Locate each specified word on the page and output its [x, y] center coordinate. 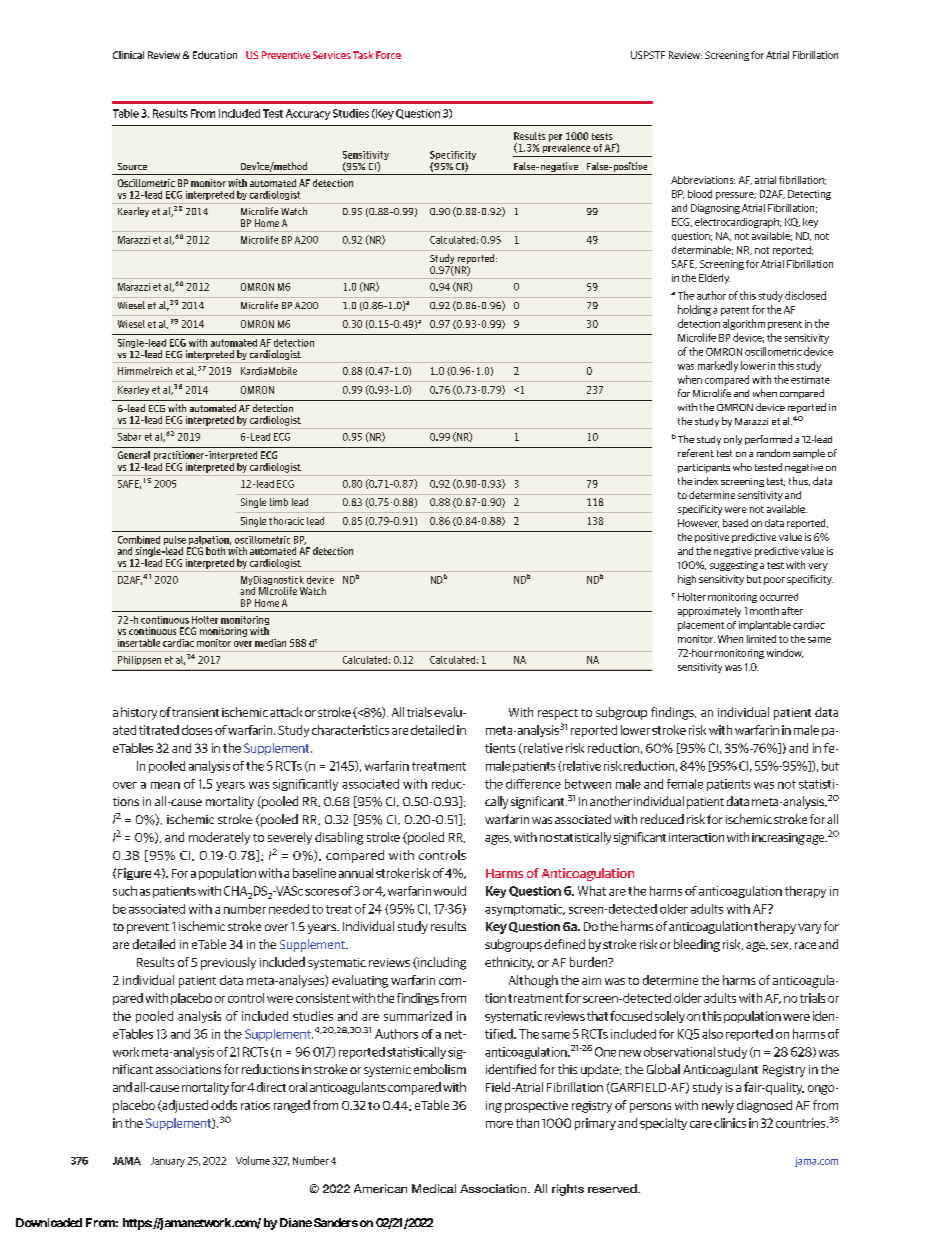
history [139, 713]
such [125, 891]
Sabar [129, 437]
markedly [718, 366]
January [168, 1162]
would [450, 891]
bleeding [697, 945]
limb [279, 502]
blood [700, 194]
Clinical [128, 55]
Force [388, 55]
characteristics [350, 730]
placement [701, 626]
